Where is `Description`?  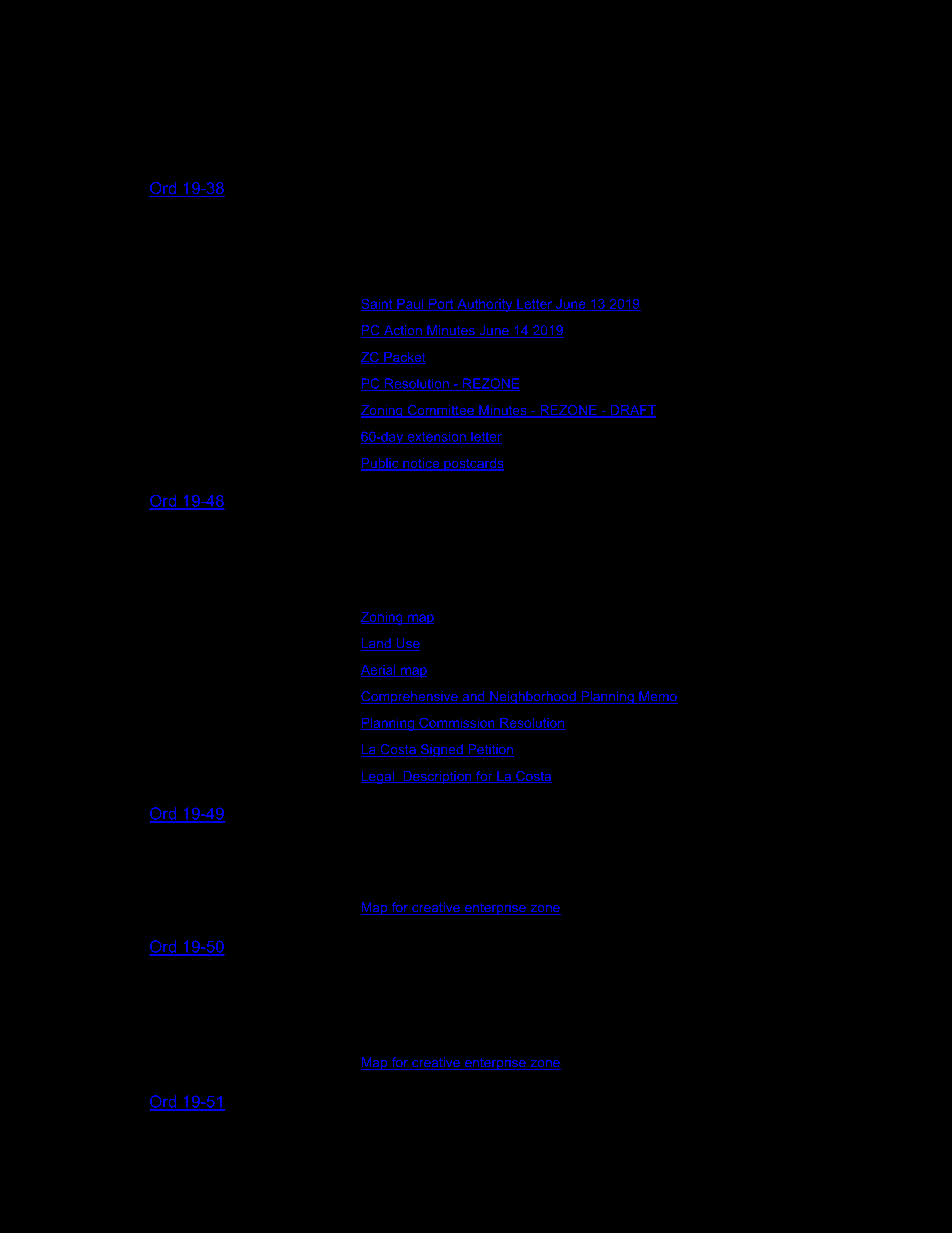
Description is located at coordinates (437, 777).
